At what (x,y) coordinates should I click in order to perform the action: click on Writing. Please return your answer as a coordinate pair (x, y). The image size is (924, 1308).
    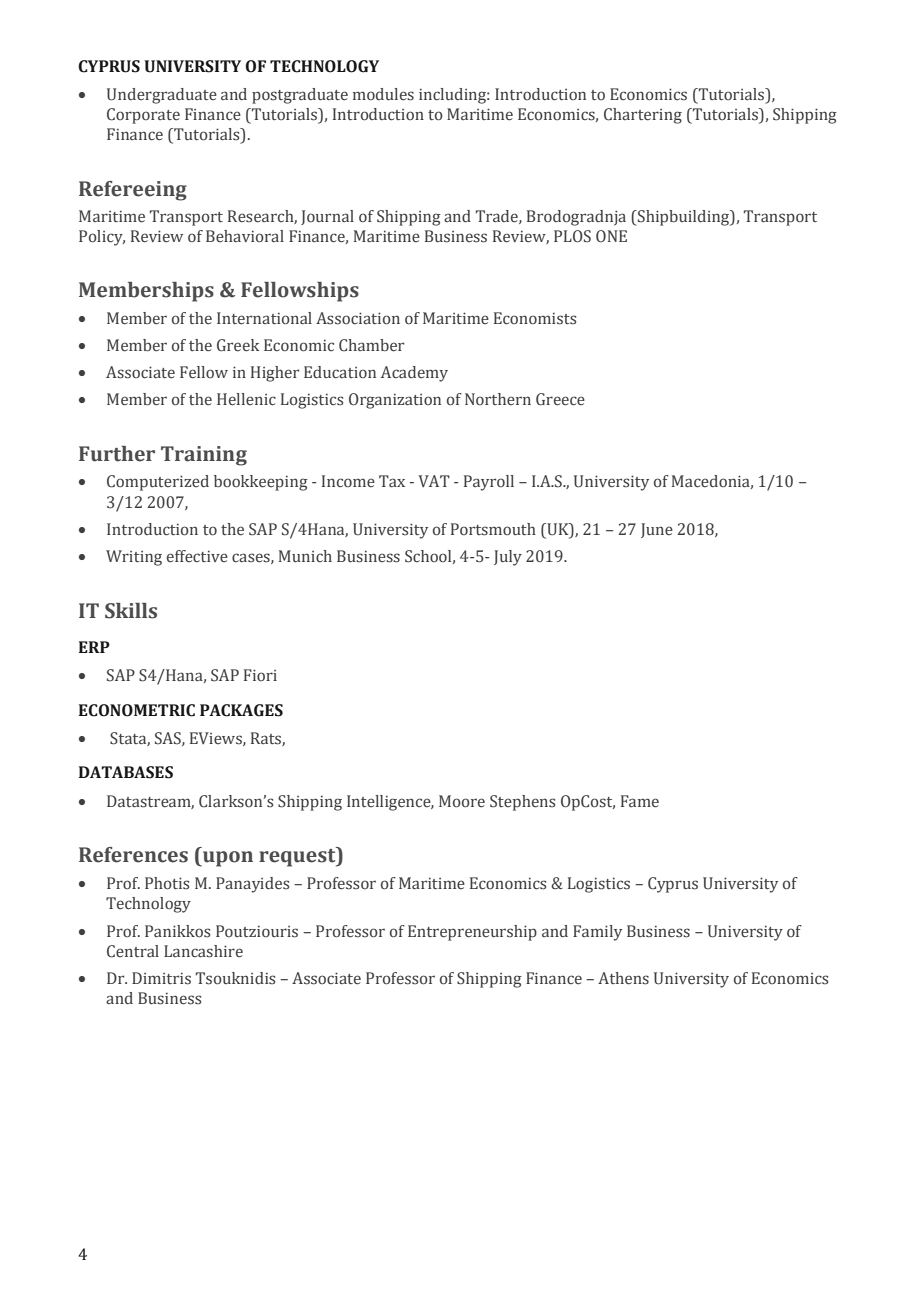
    Looking at the image, I should click on (134, 558).
